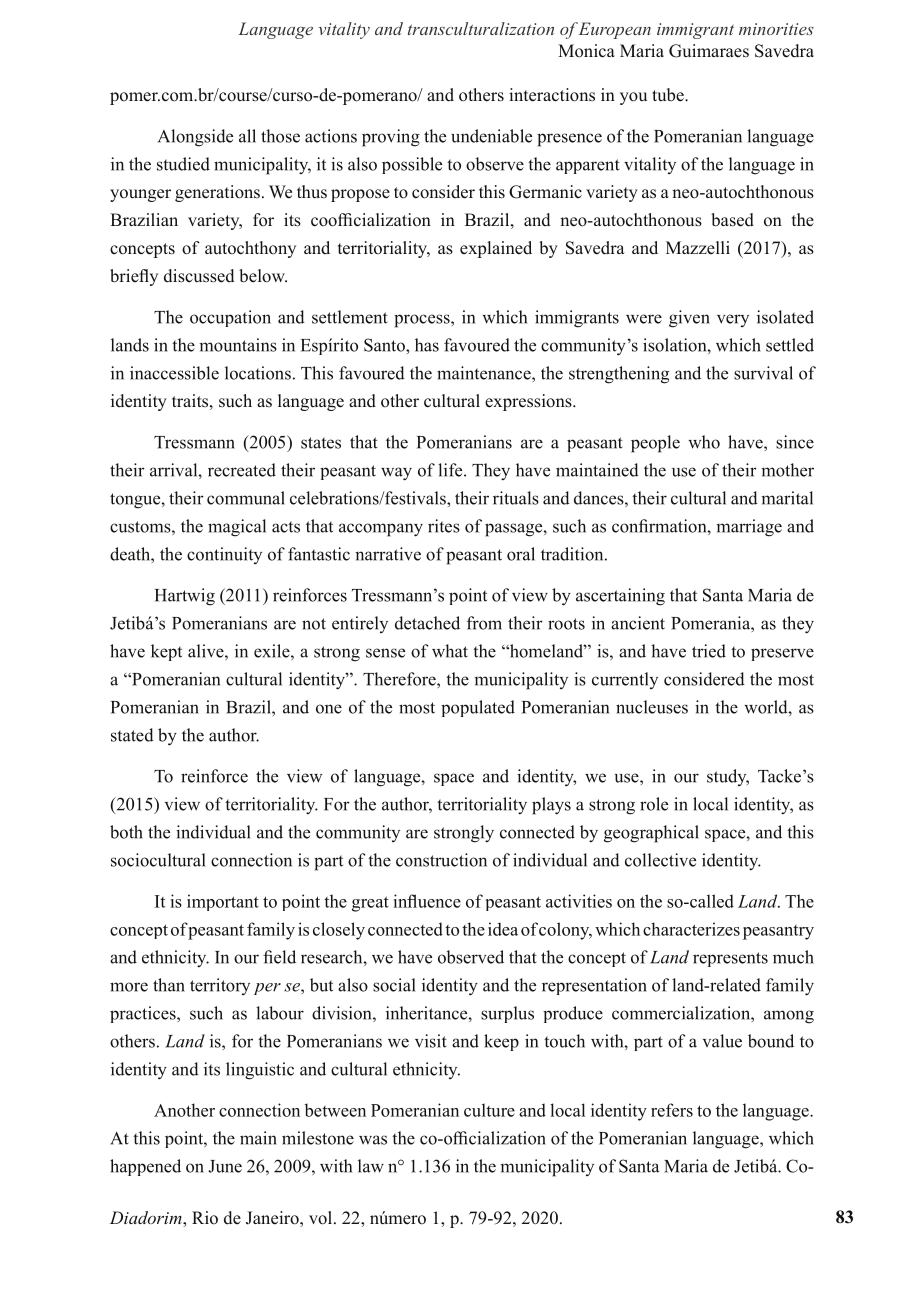 The image size is (924, 1308). Describe the element at coordinates (733, 320) in the screenshot. I see `very` at that location.
